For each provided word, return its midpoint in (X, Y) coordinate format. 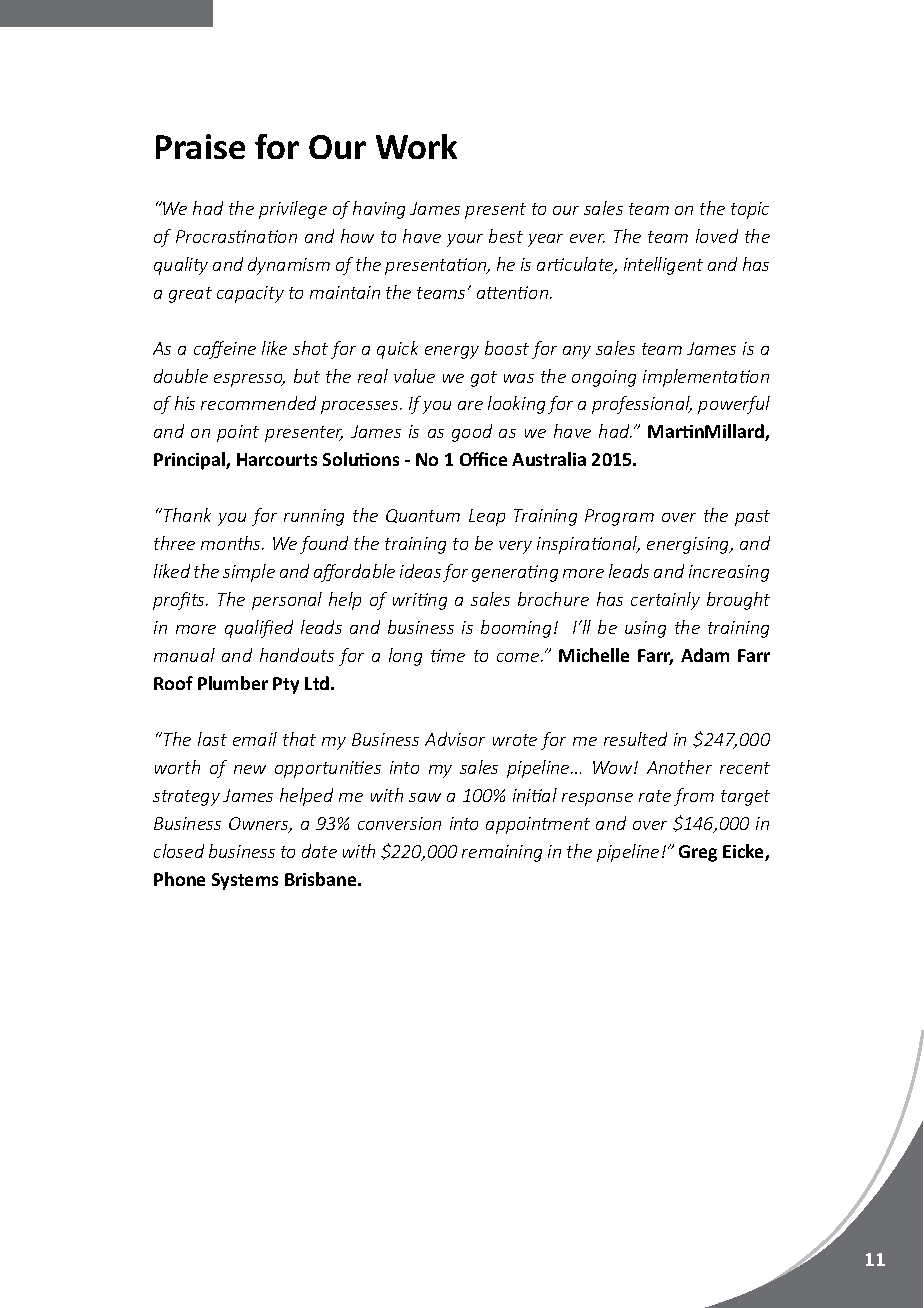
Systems (245, 881)
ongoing (604, 378)
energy (452, 352)
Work (416, 146)
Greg (698, 853)
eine (238, 348)
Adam (705, 655)
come (519, 657)
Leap (487, 517)
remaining (502, 853)
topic (750, 210)
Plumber (233, 683)
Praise (200, 146)
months (232, 543)
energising (689, 545)
